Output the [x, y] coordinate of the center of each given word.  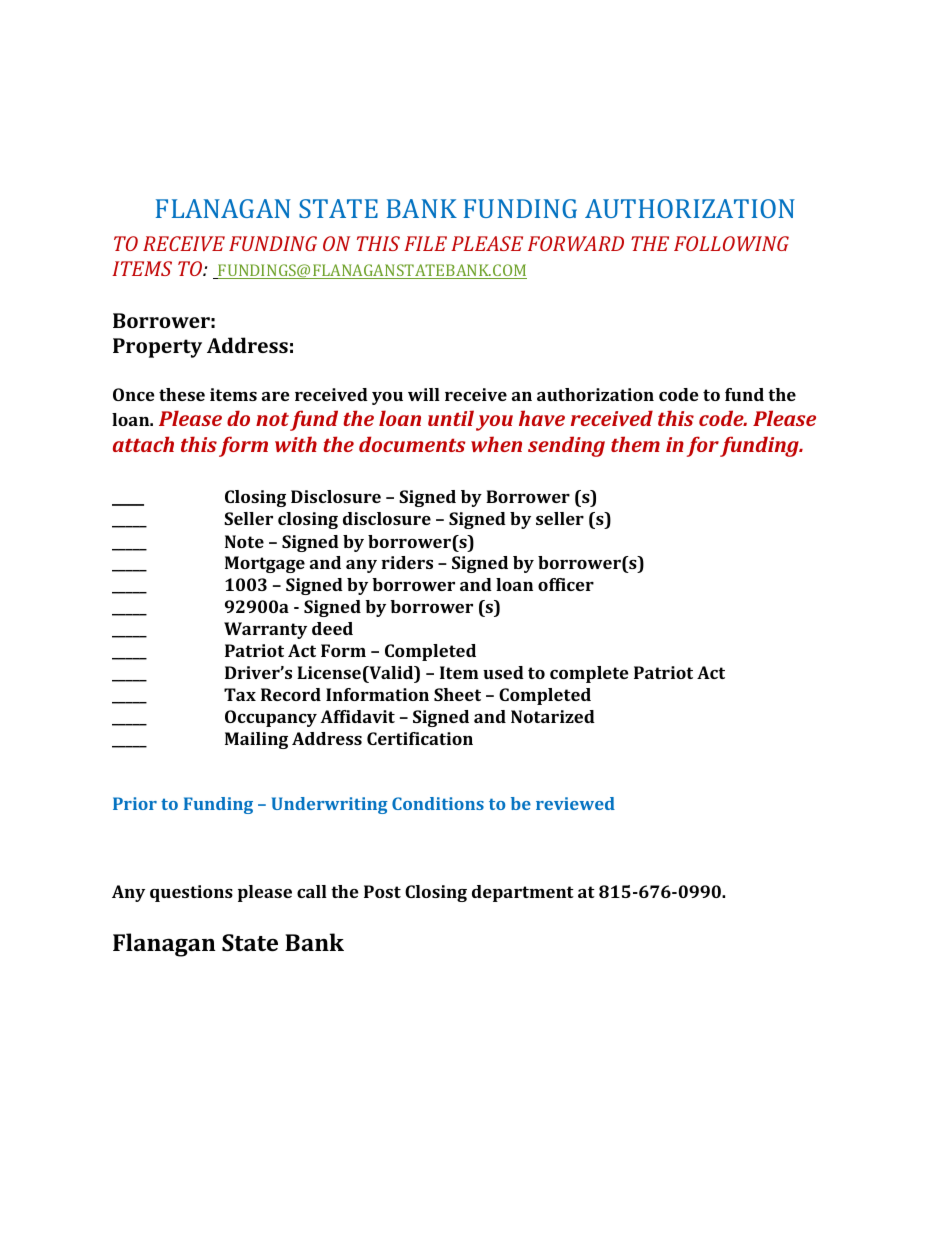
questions [191, 893]
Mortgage [265, 564]
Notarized [553, 716]
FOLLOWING [731, 243]
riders [407, 562]
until [451, 418]
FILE [425, 243]
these [182, 394]
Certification [420, 738]
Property [157, 348]
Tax [240, 694]
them [635, 444]
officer [566, 584]
